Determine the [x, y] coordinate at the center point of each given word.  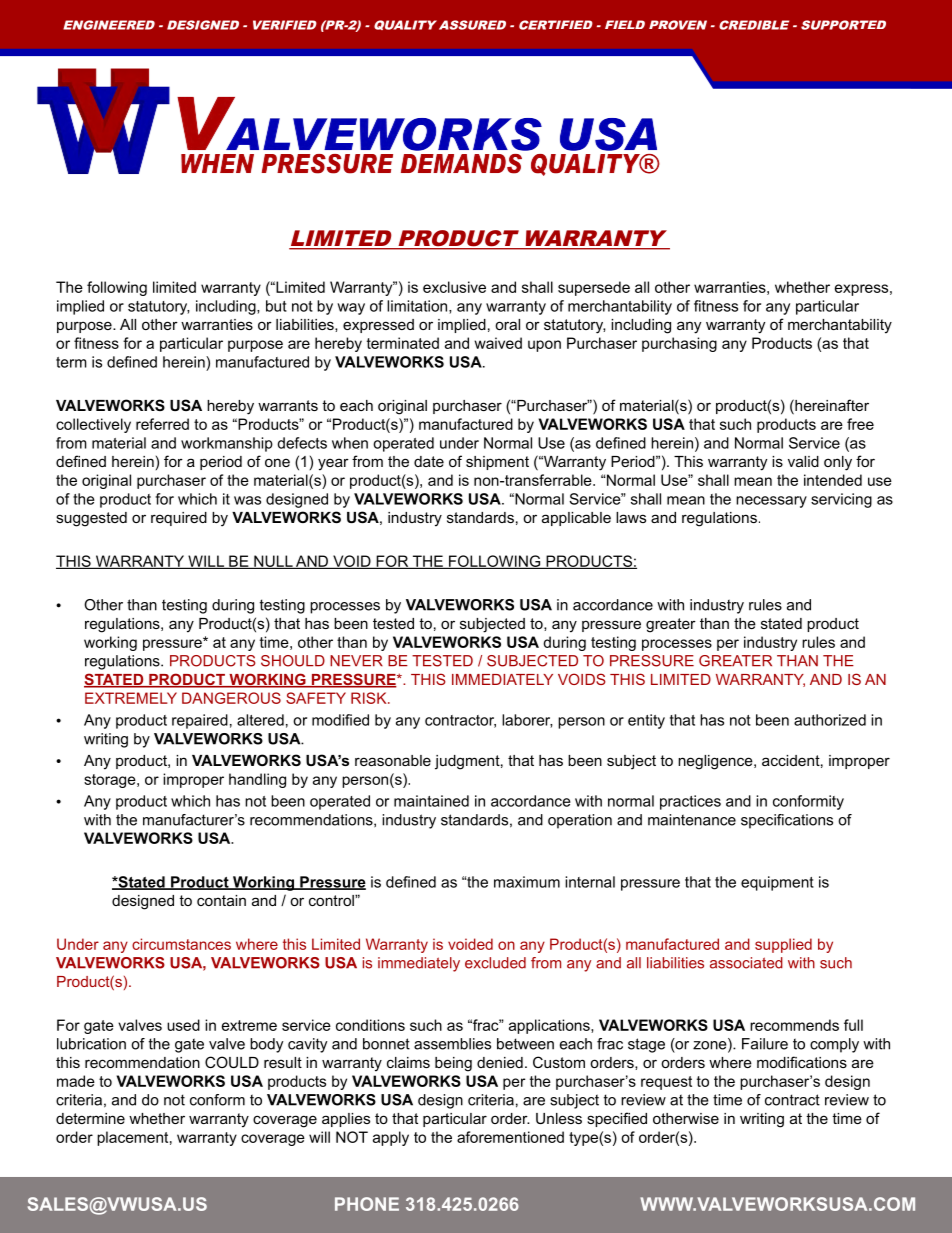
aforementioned [510, 1137]
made [76, 1081]
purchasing [679, 344]
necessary [771, 502]
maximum [527, 882]
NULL [273, 562]
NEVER [356, 661]
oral [507, 324]
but [276, 306]
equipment [777, 883]
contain [221, 900]
